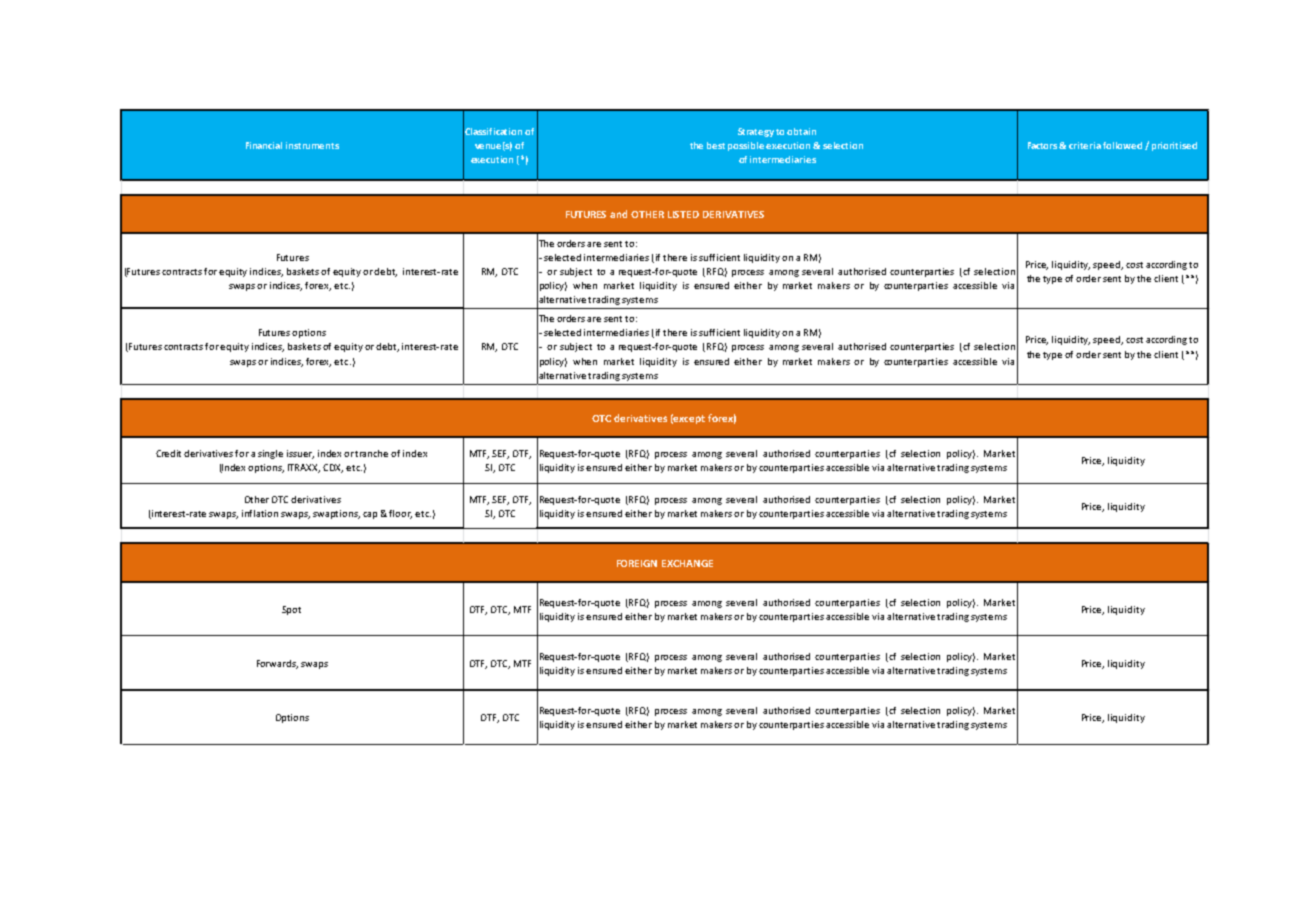 The height and width of the image is (924, 1308). What do you see at coordinates (291, 610) in the image?
I see `Spot` at bounding box center [291, 610].
